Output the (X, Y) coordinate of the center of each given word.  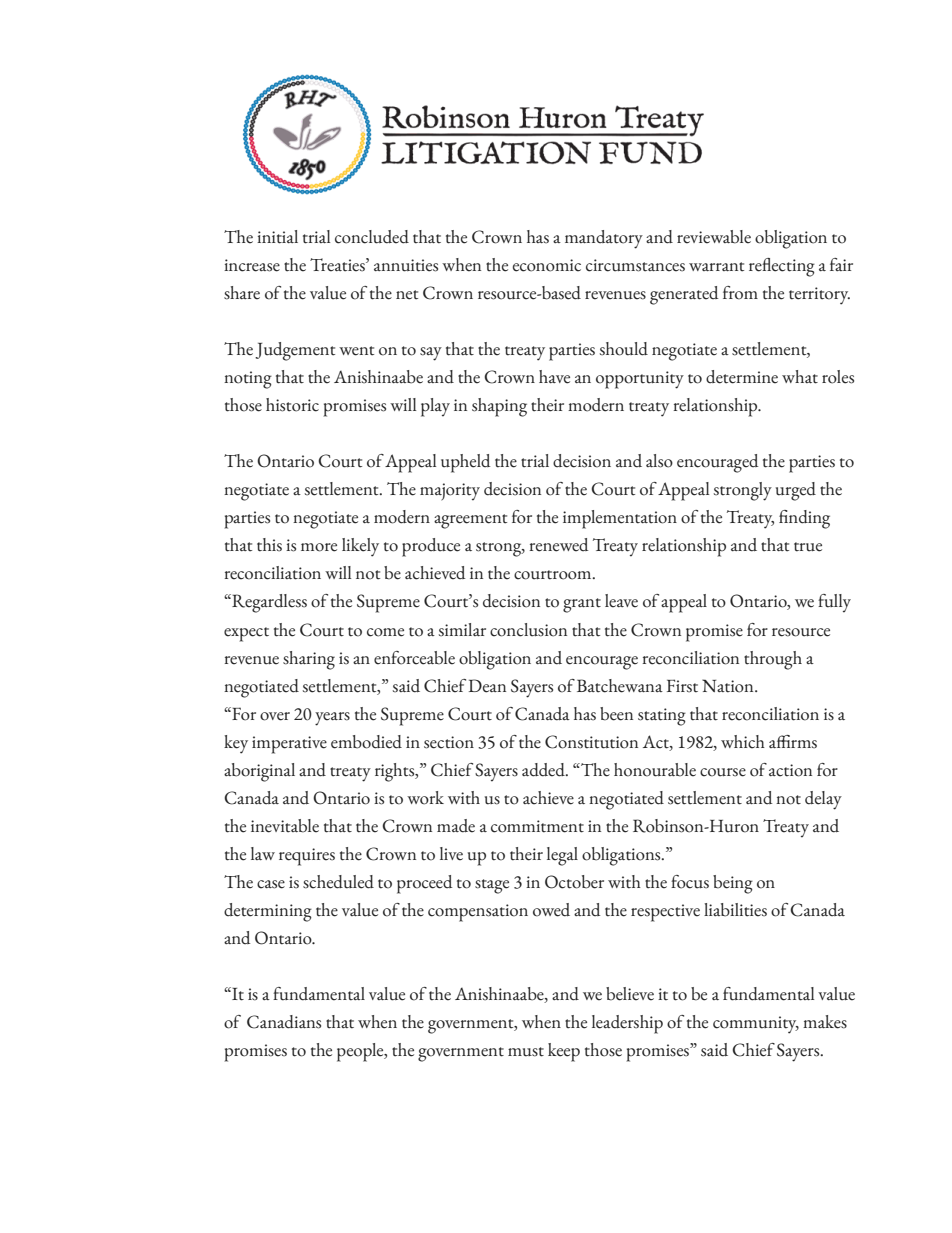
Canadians (284, 1022)
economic (547, 265)
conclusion (528, 630)
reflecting (782, 267)
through (773, 660)
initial (277, 237)
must (526, 1052)
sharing (309, 660)
